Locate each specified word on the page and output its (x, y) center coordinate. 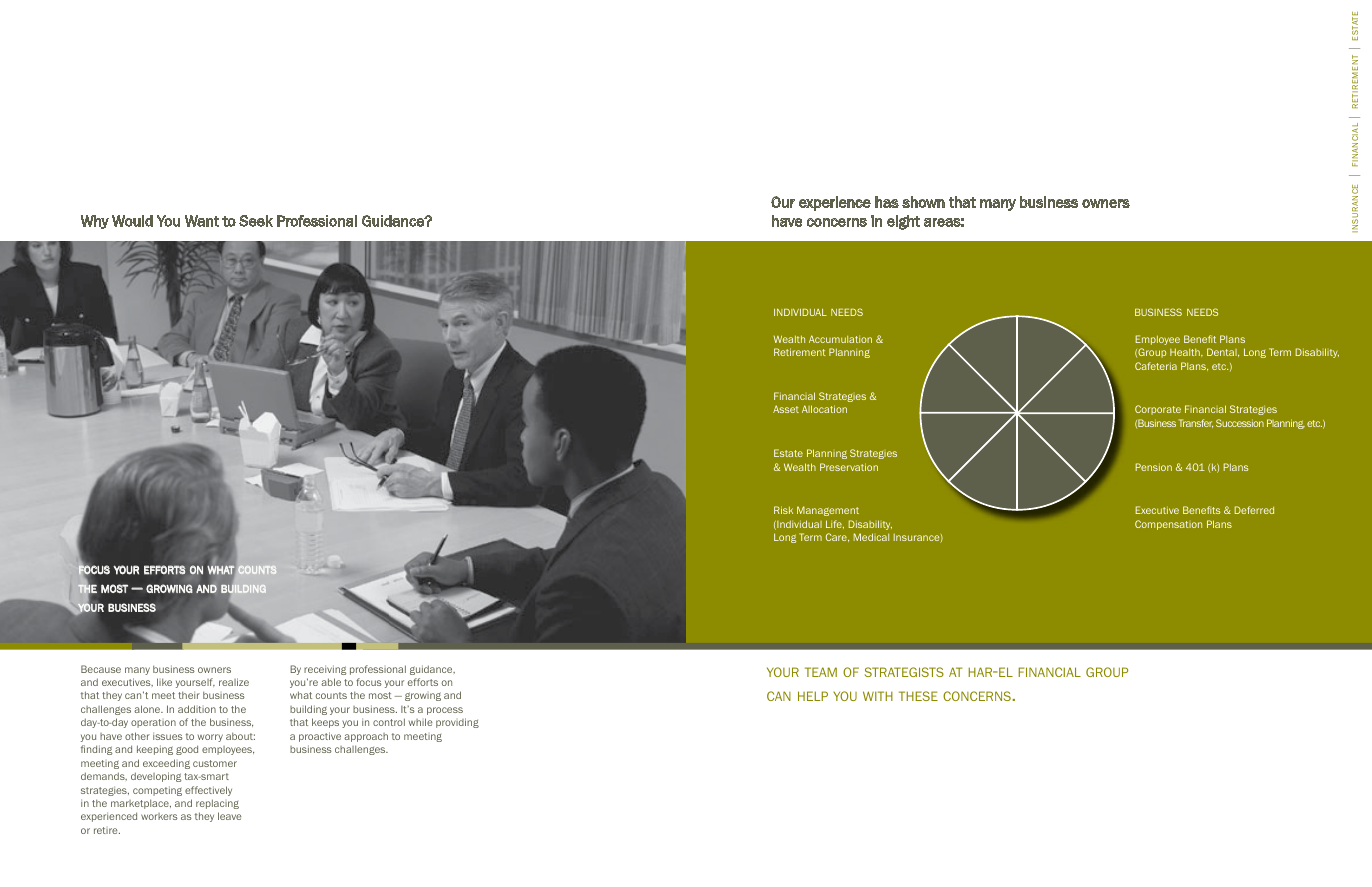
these (918, 696)
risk (783, 510)
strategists (904, 672)
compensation (1168, 525)
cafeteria (1156, 366)
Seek (256, 221)
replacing (217, 804)
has (887, 202)
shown (923, 202)
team (821, 672)
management (828, 511)
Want (202, 221)
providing (457, 723)
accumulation (840, 339)
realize (234, 682)
